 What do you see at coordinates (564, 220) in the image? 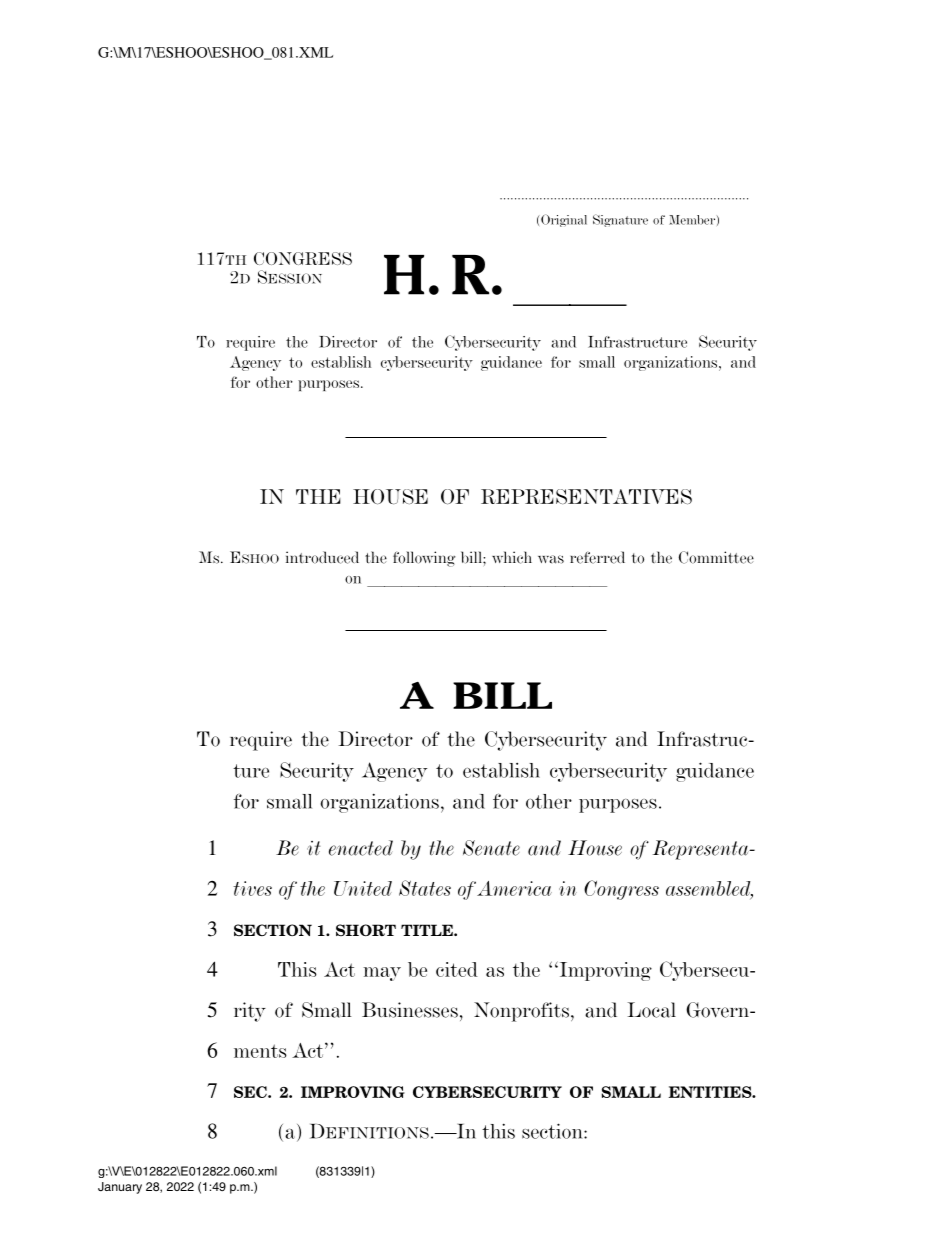
I see `Original` at bounding box center [564, 220].
